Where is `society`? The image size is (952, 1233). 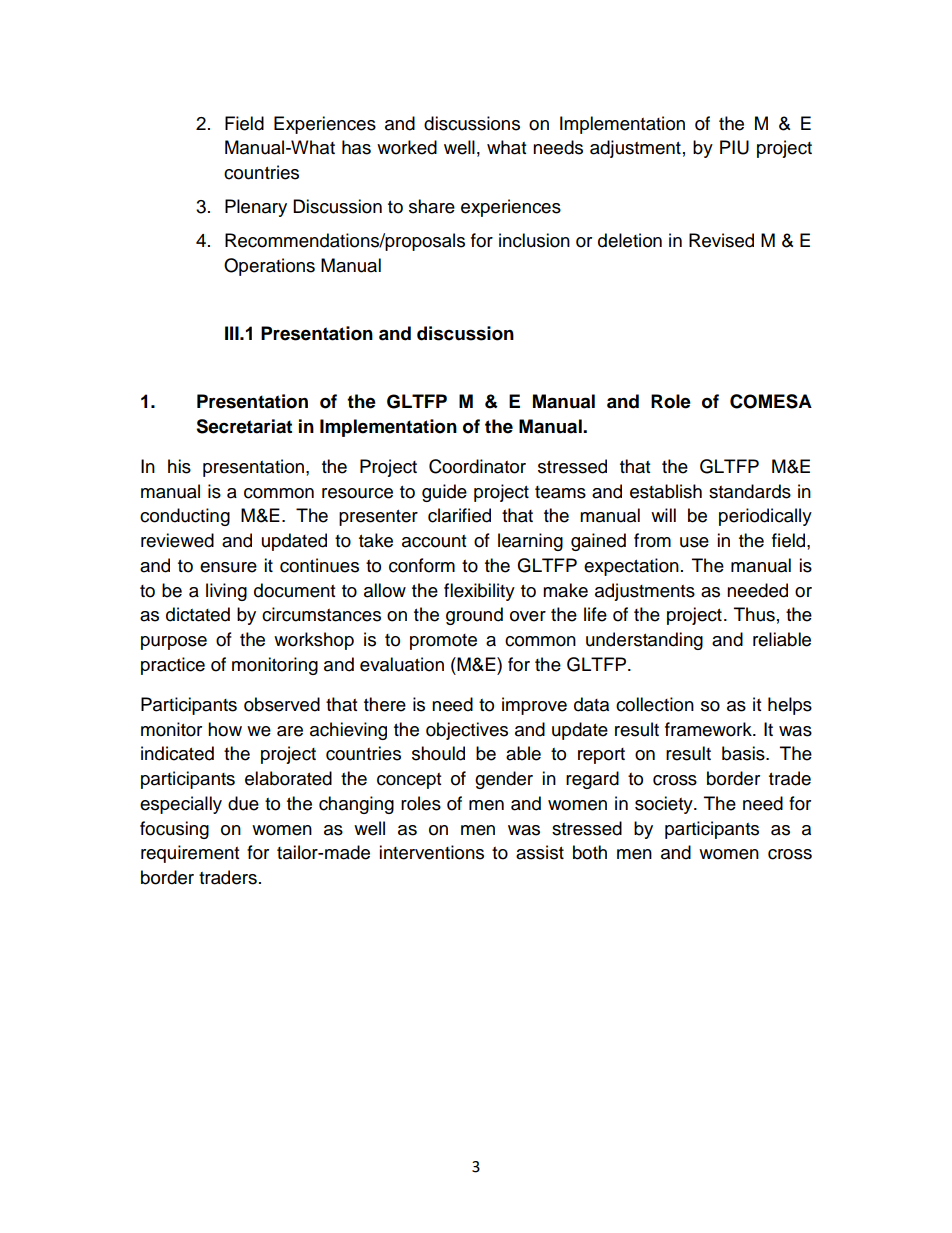 society is located at coordinates (665, 805).
